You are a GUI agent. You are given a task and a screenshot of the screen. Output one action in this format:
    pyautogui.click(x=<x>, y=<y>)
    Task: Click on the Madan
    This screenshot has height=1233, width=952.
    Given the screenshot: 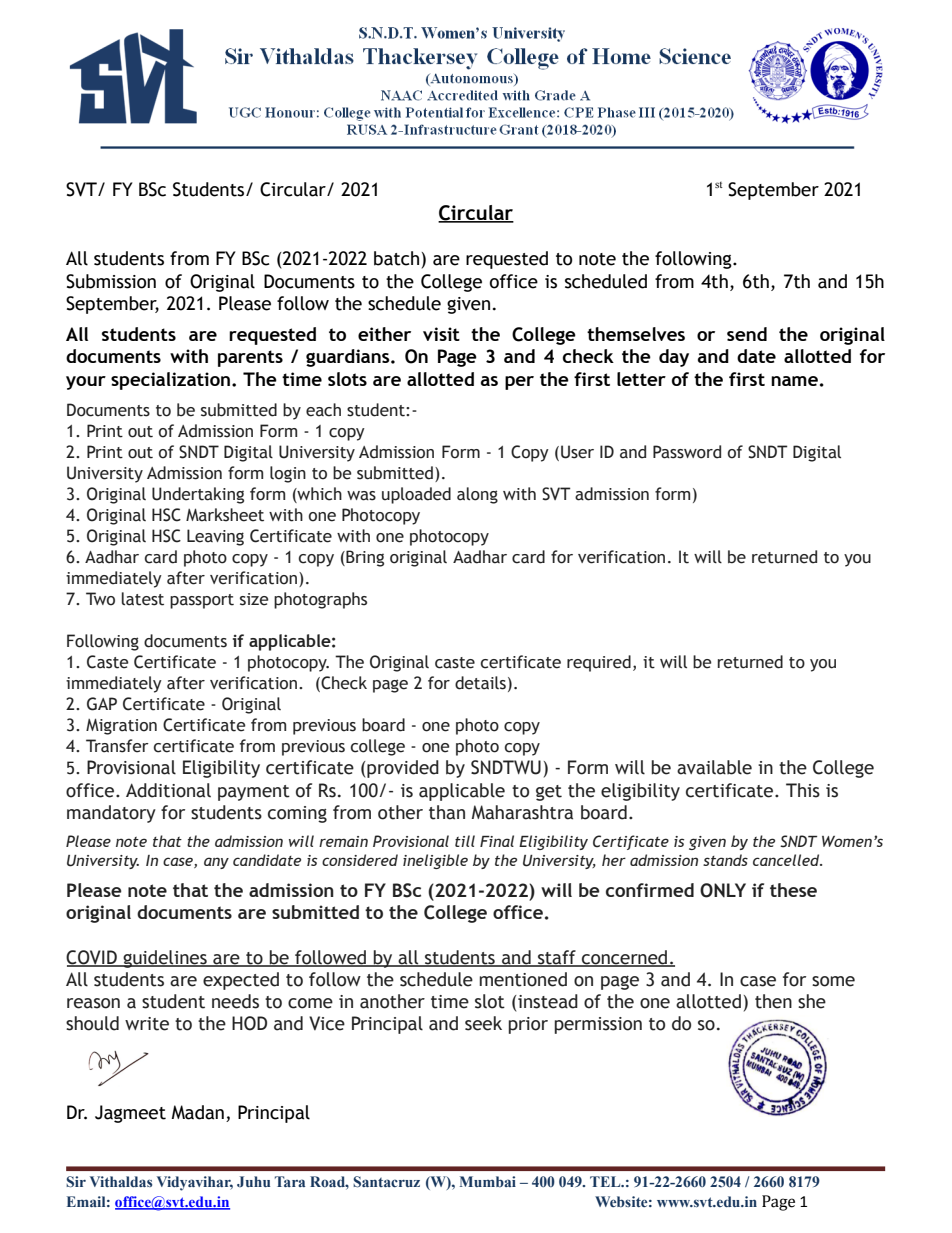 What is the action you would take?
    pyautogui.click(x=198, y=1112)
